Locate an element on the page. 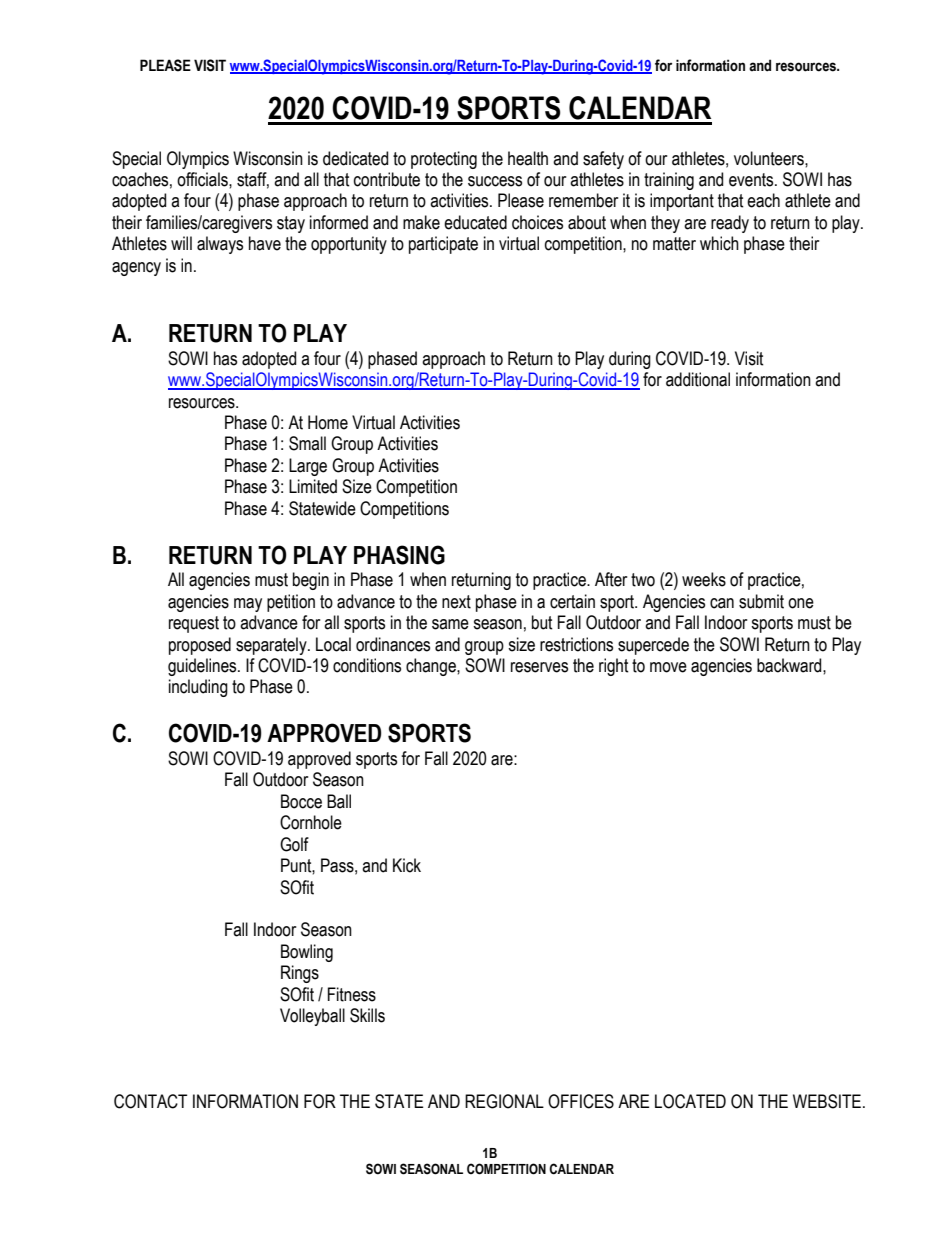 This page has height=1233, width=952. same is located at coordinates (450, 624).
